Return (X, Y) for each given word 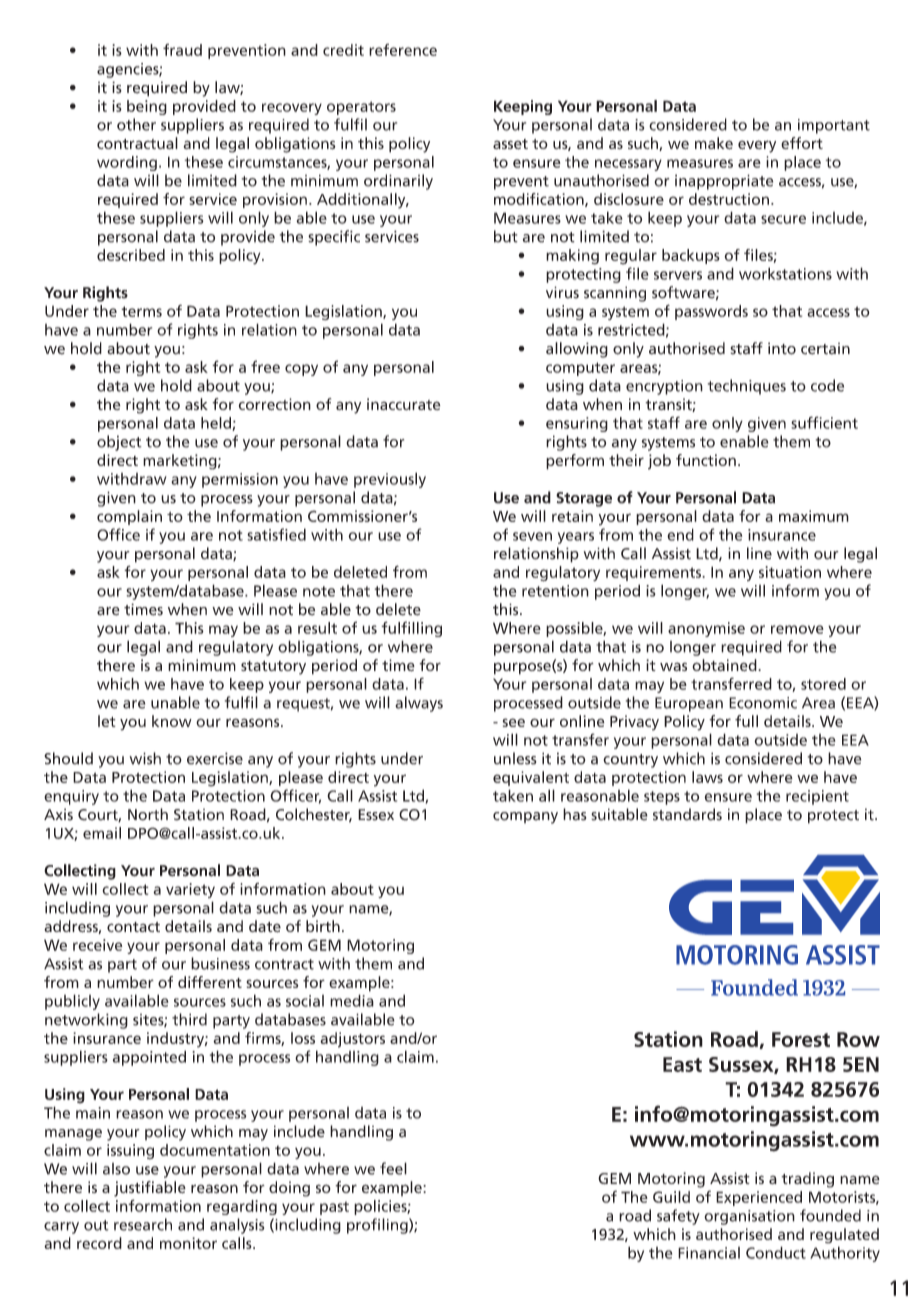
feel (393, 1168)
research (143, 1224)
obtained (725, 665)
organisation (749, 1217)
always (419, 704)
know (172, 721)
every (757, 146)
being (147, 107)
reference (403, 50)
